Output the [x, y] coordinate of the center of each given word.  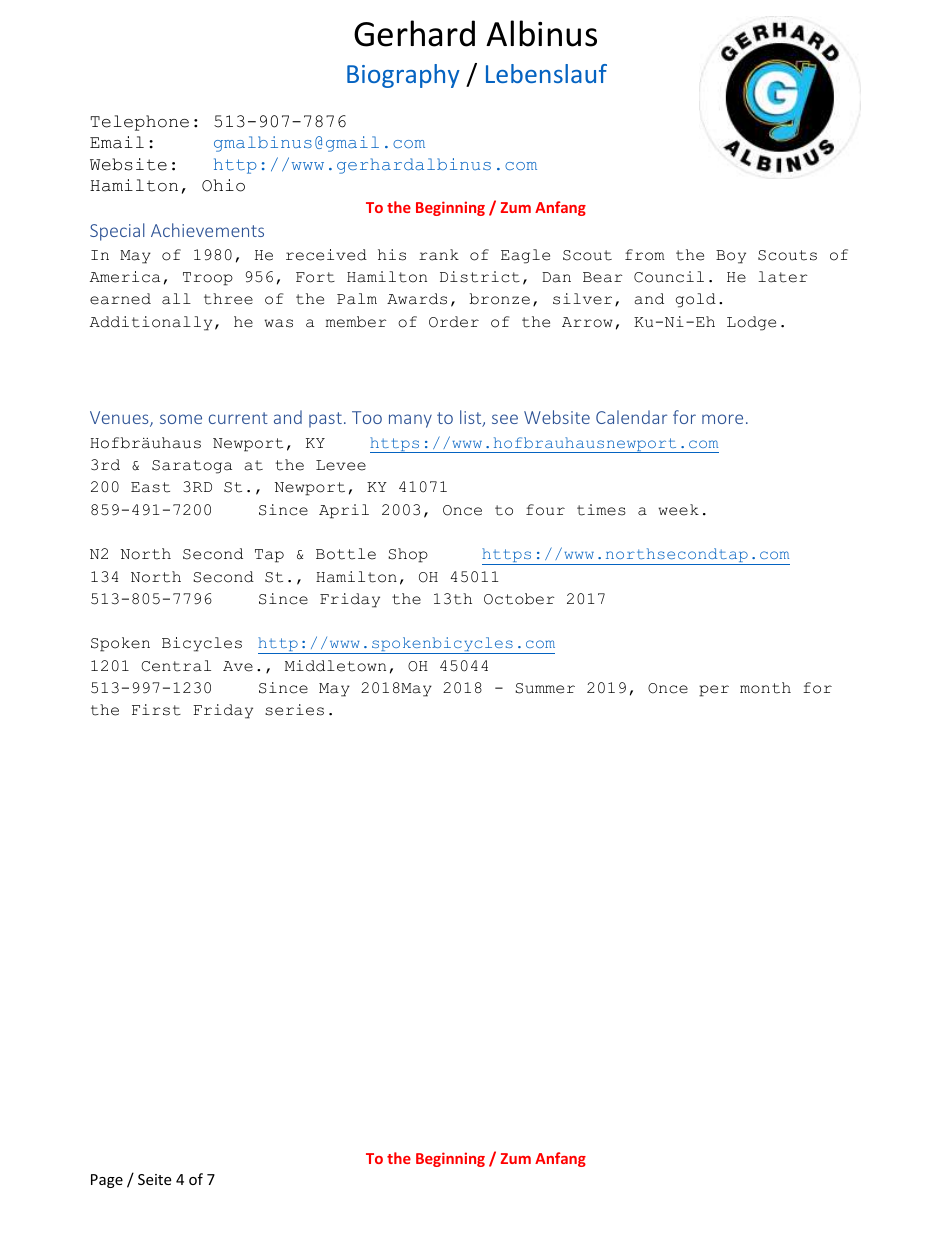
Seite [154, 1179]
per [714, 691]
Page [107, 1181]
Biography [403, 76]
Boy [731, 257]
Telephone [140, 123]
